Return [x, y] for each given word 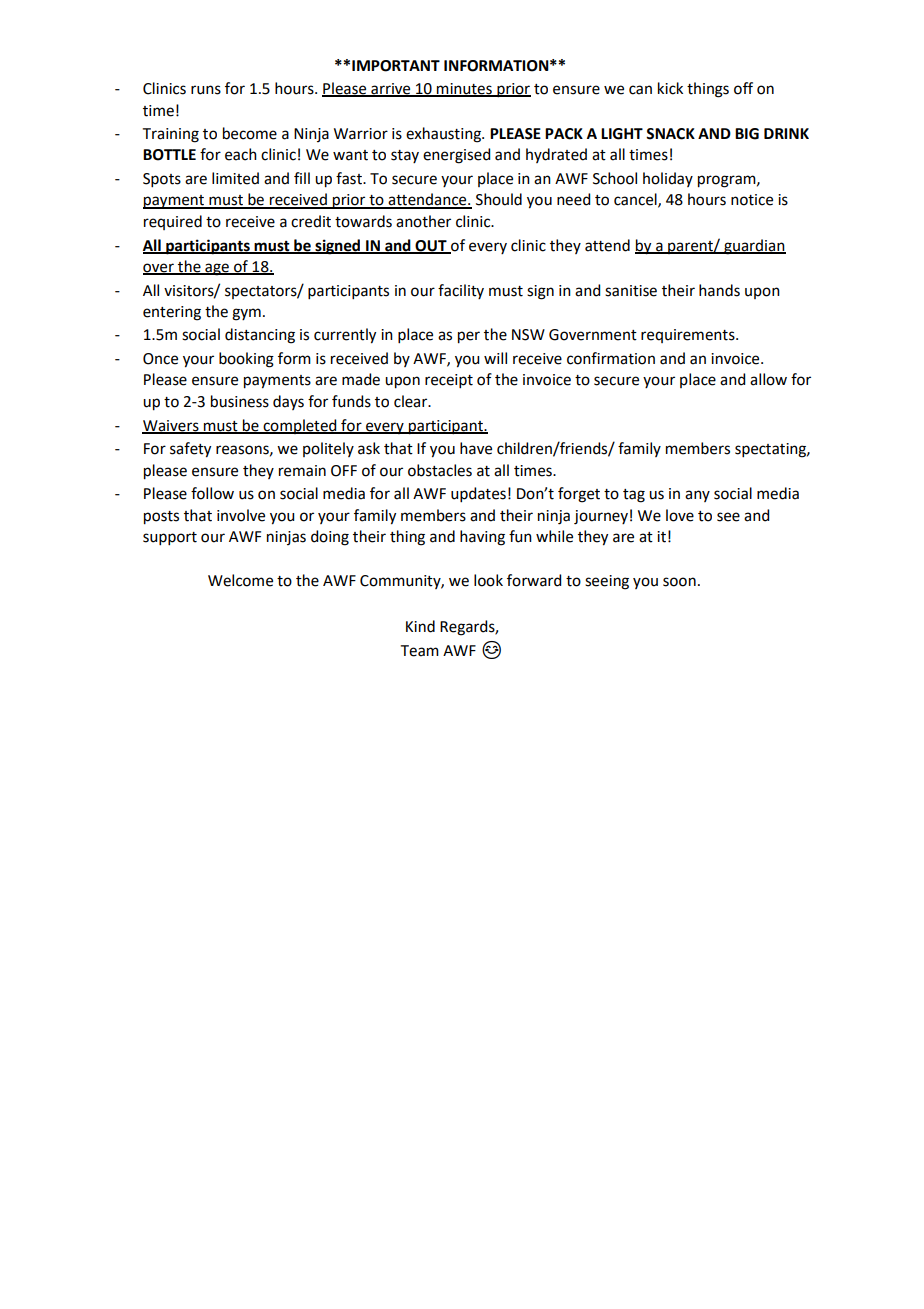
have [476, 448]
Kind [420, 626]
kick [670, 88]
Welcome [240, 580]
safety [190, 450]
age [217, 269]
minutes [464, 89]
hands [719, 290]
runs [206, 90]
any [697, 496]
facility [461, 291]
